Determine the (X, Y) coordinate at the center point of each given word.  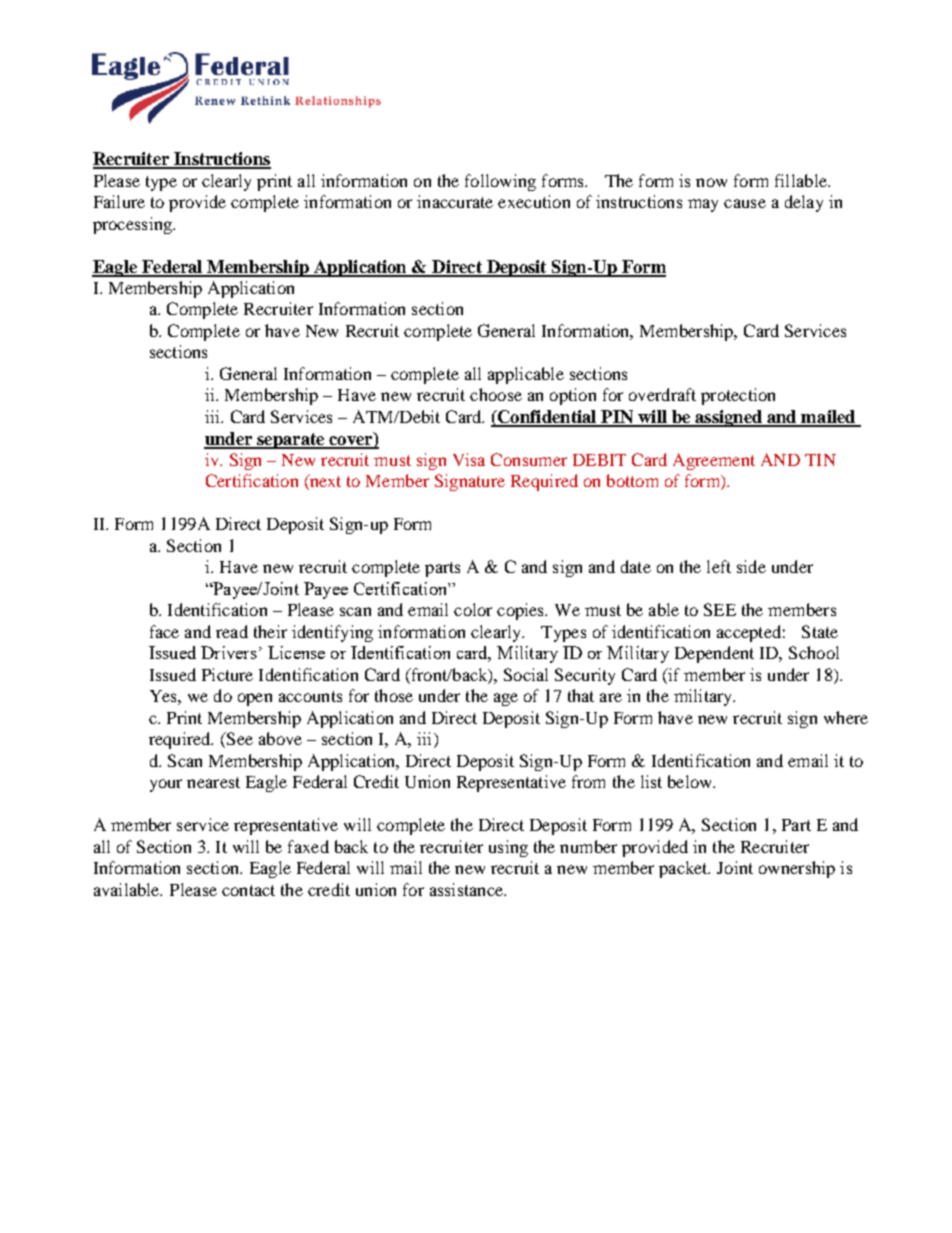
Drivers (229, 652)
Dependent (714, 654)
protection (738, 396)
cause (745, 203)
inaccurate (455, 201)
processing (133, 225)
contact (248, 890)
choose (496, 394)
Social (526, 674)
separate (291, 441)
